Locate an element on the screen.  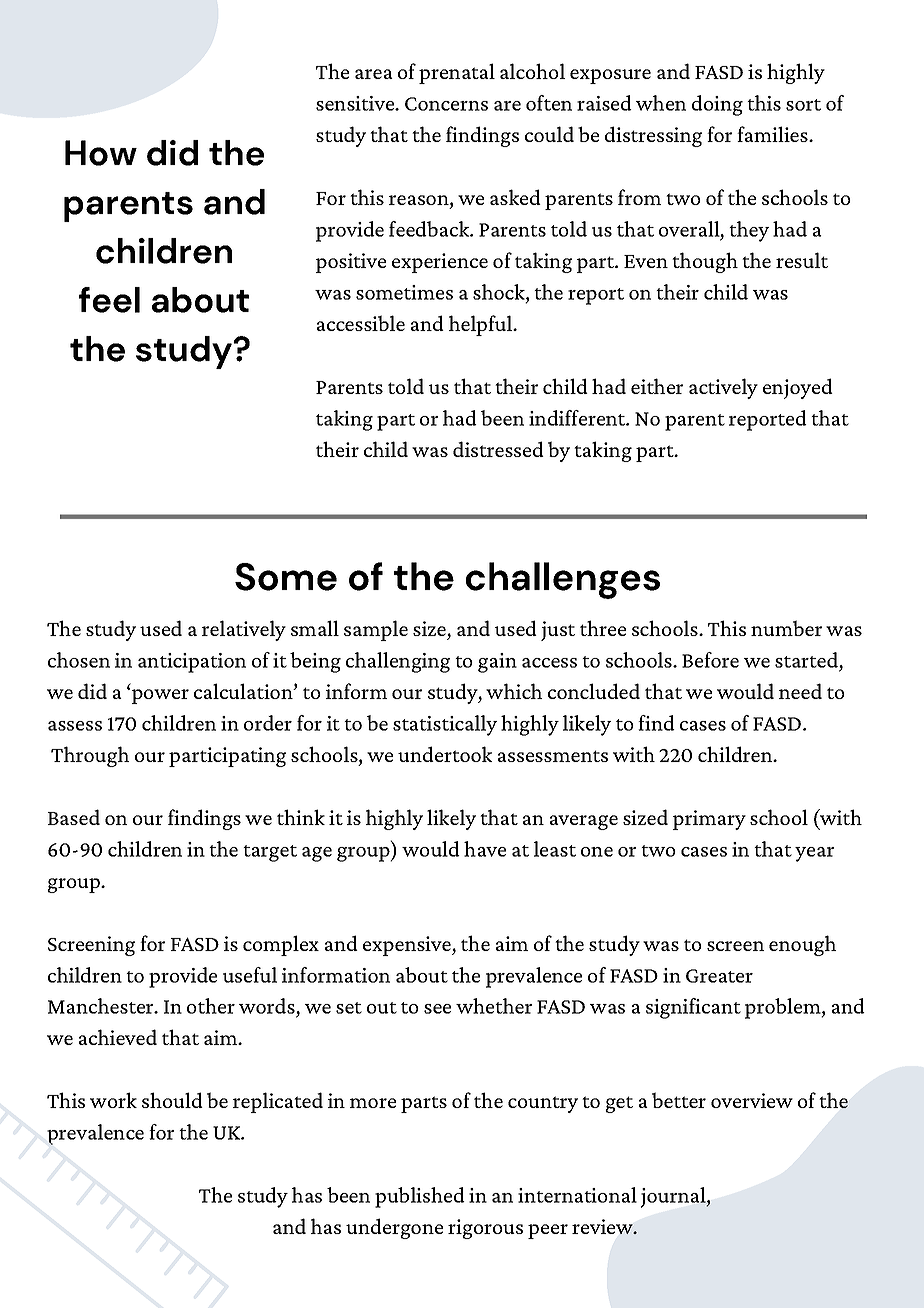
actively is located at coordinates (723, 388).
